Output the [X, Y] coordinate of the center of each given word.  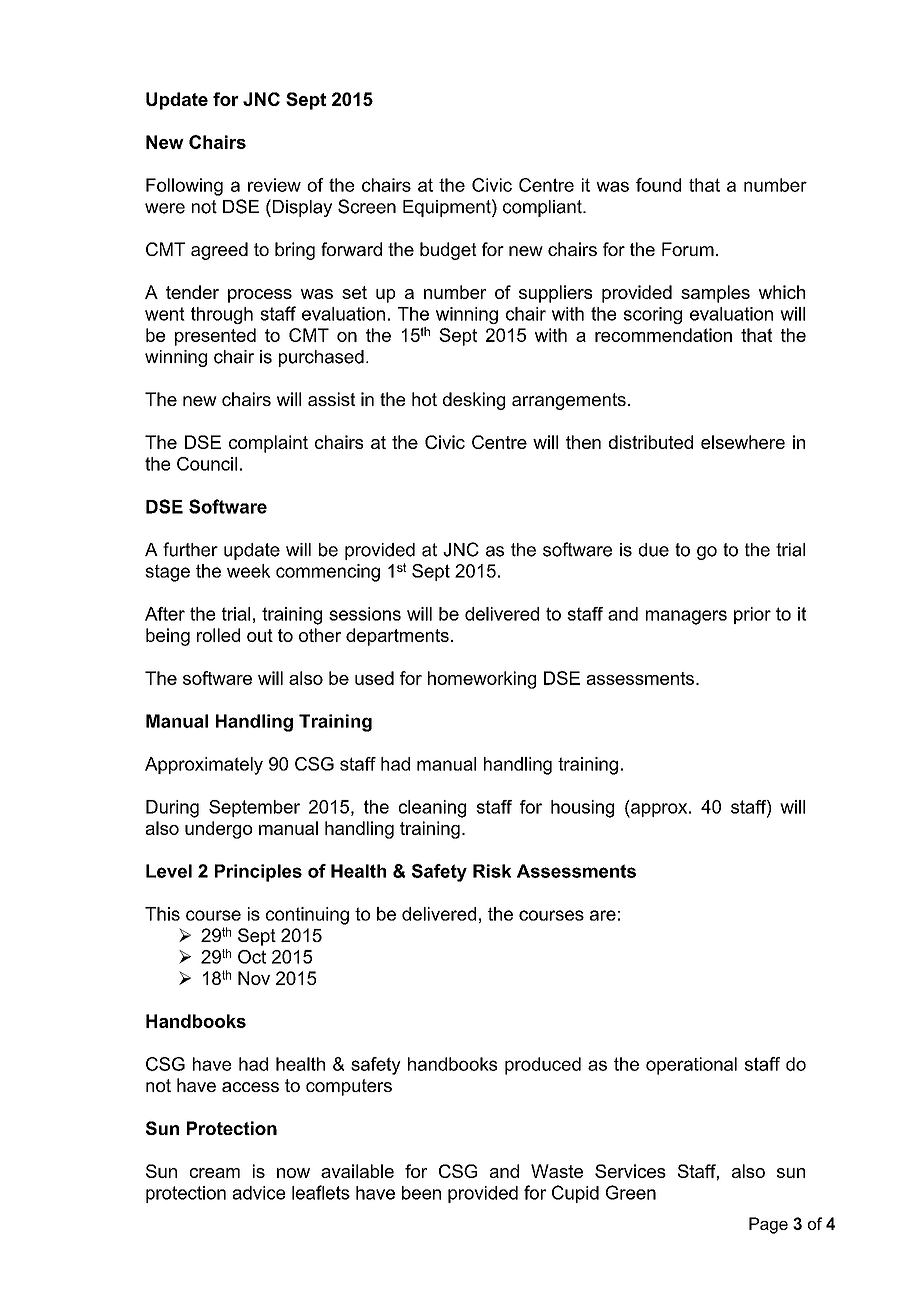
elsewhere [743, 442]
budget [448, 251]
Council [207, 464]
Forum [688, 249]
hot [424, 399]
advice [259, 1193]
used [374, 678]
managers [686, 617]
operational [691, 1066]
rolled [218, 635]
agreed [219, 251]
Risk [492, 871]
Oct [252, 957]
